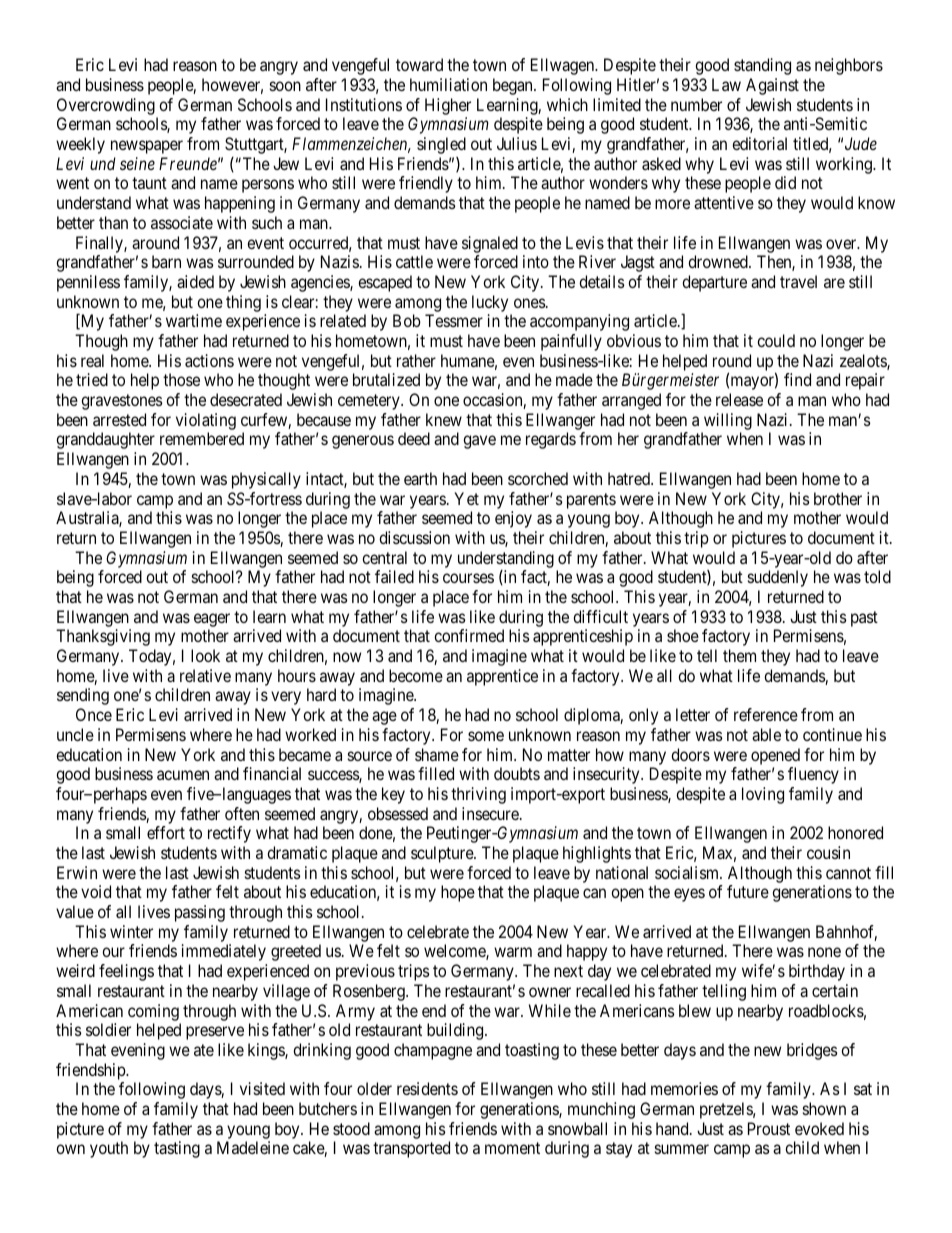  Describe the element at coordinates (147, 147) in the page. I see `newspaper` at that location.
